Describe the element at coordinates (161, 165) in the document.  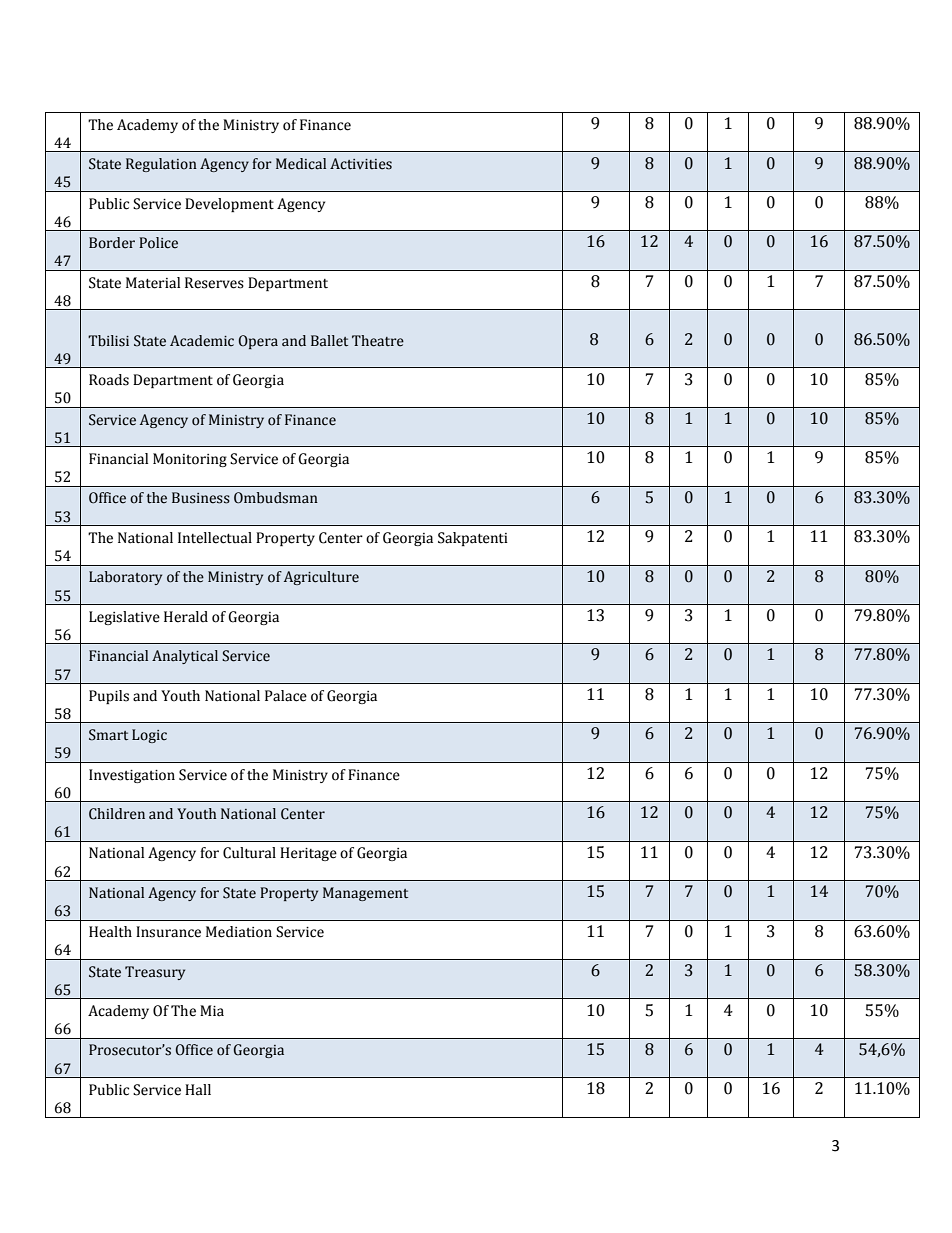
I see `Regulation` at that location.
